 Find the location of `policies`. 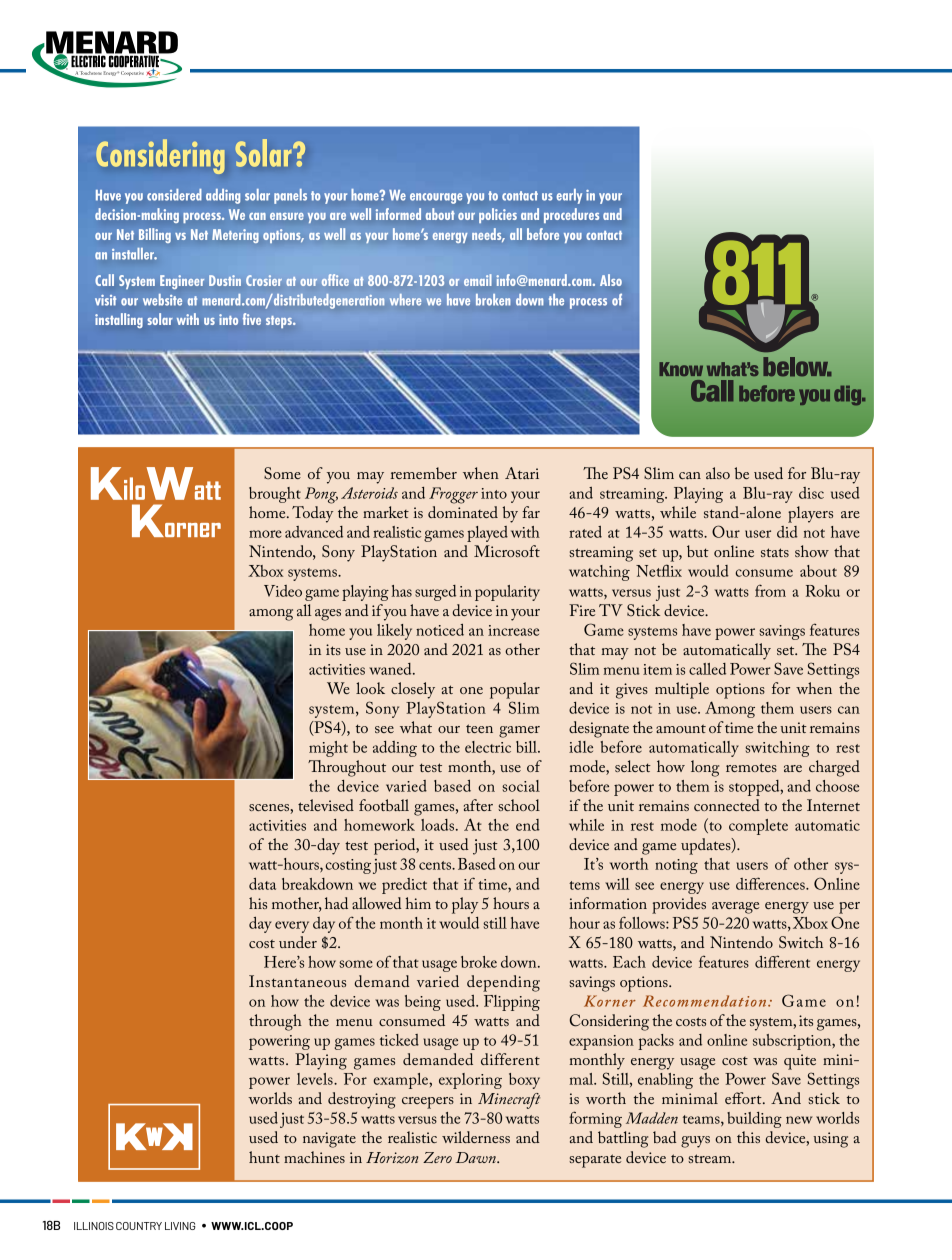

policies is located at coordinates (498, 215).
